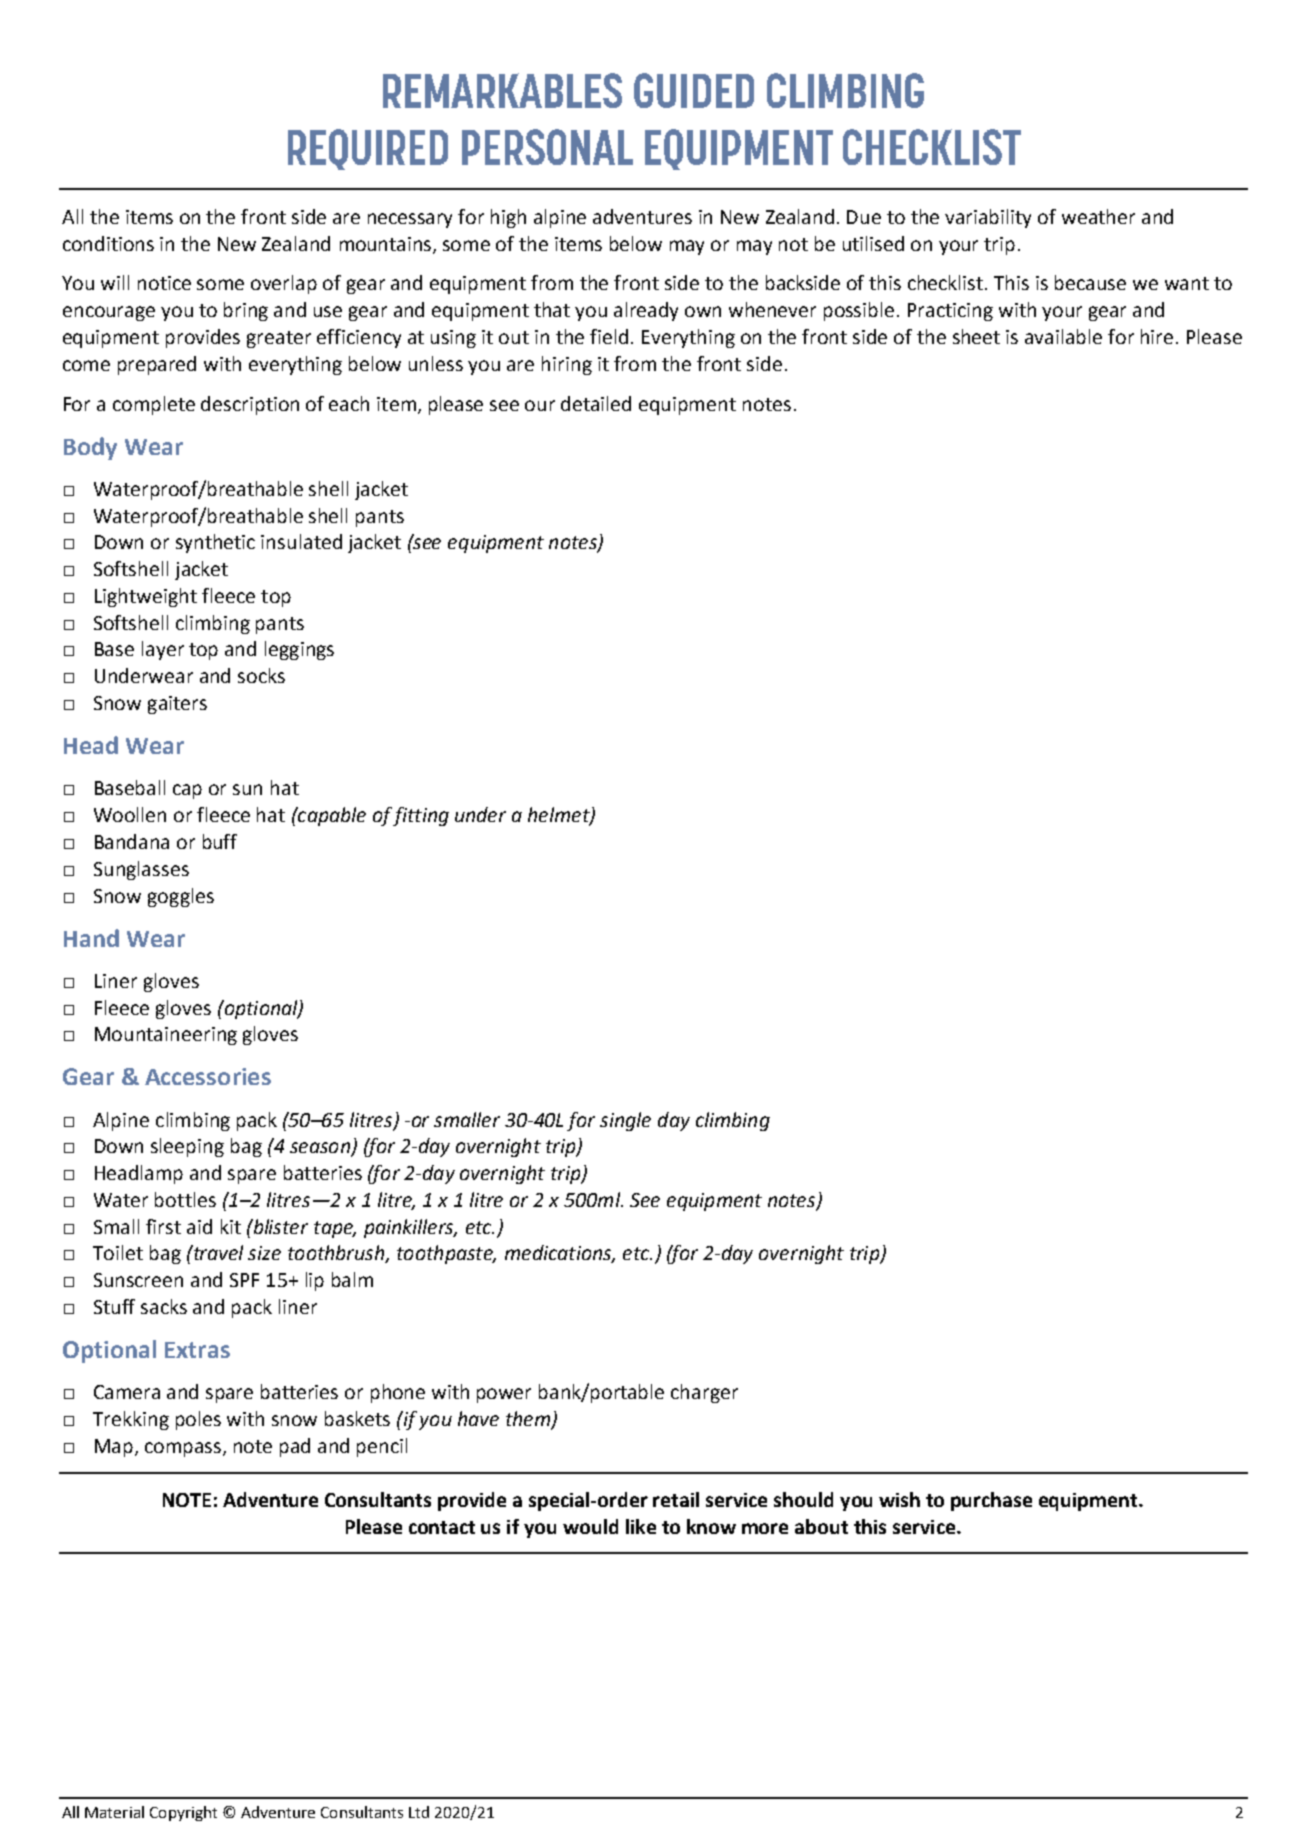 The width and height of the page is (1306, 1847). What do you see at coordinates (419, 1812) in the page?
I see `Ltd` at bounding box center [419, 1812].
